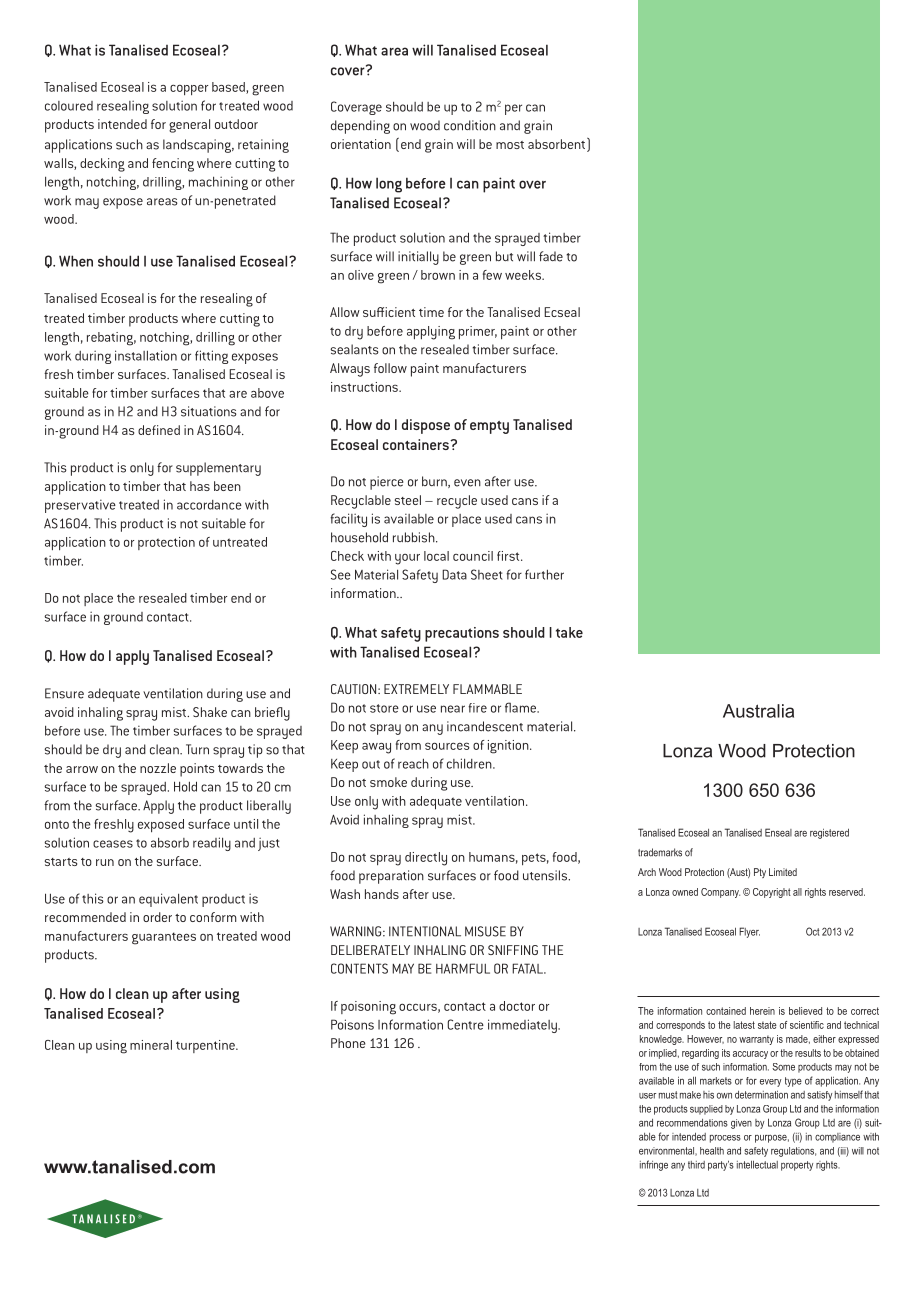  Describe the element at coordinates (470, 125) in the screenshot. I see `condition` at that location.
